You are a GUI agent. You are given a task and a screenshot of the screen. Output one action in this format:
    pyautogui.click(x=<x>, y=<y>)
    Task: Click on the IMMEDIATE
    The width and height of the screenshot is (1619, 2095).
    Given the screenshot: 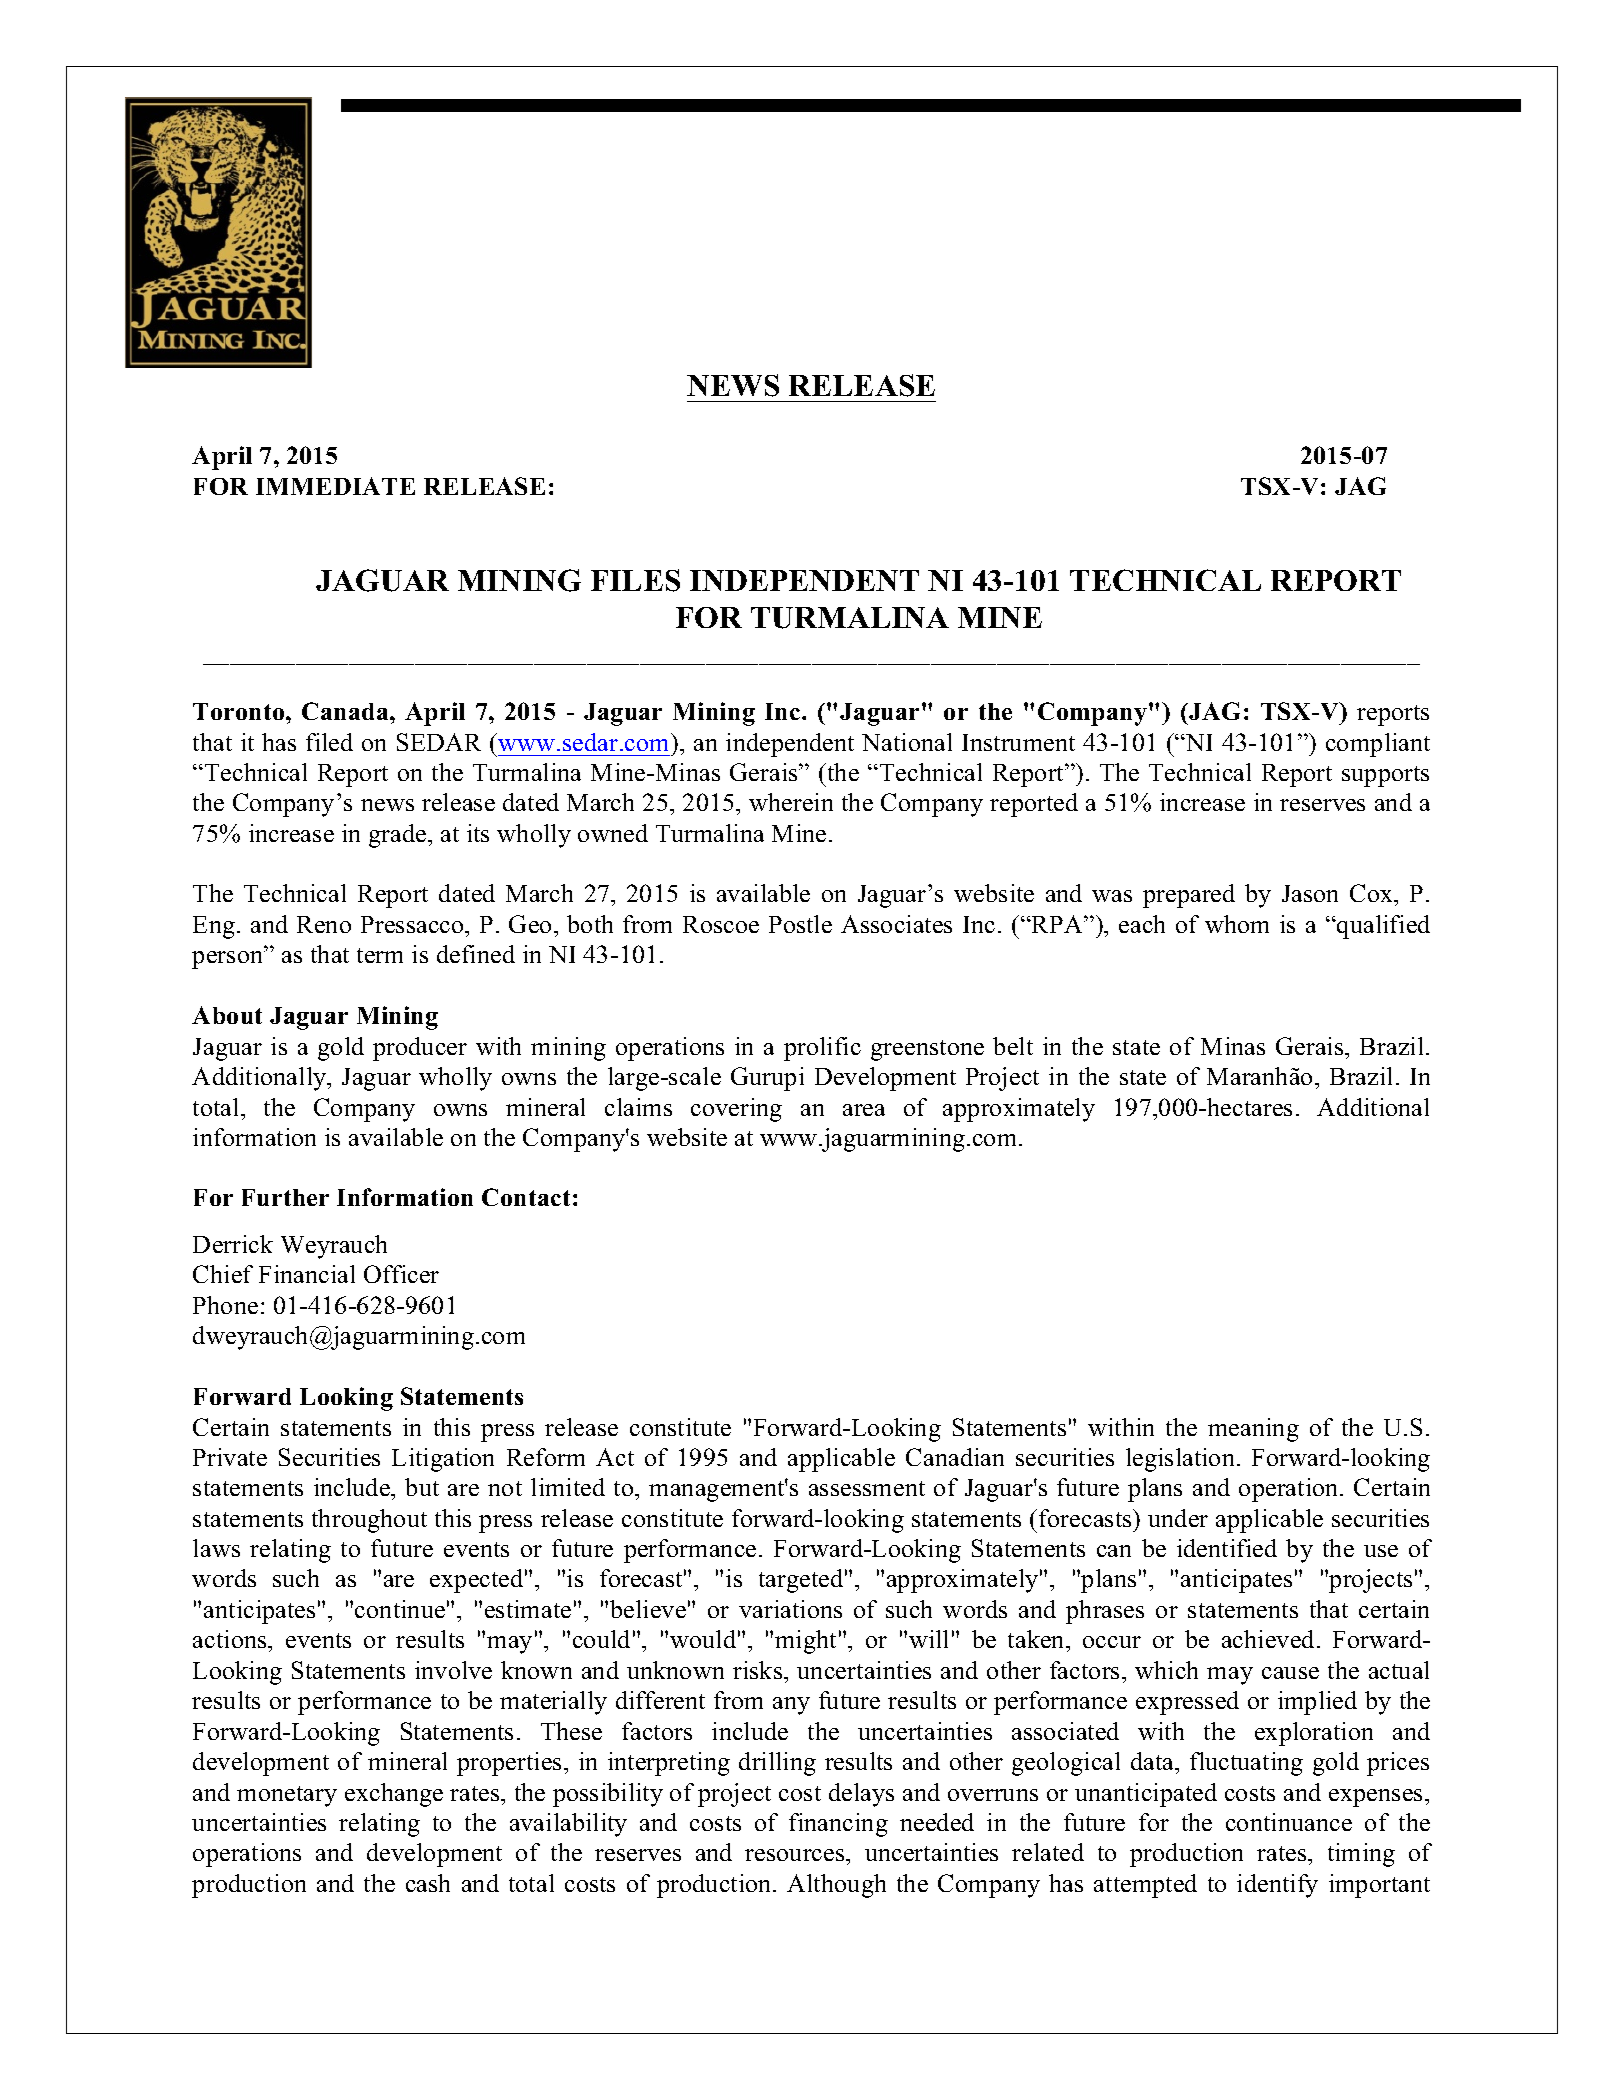 What is the action you would take?
    pyautogui.click(x=335, y=486)
